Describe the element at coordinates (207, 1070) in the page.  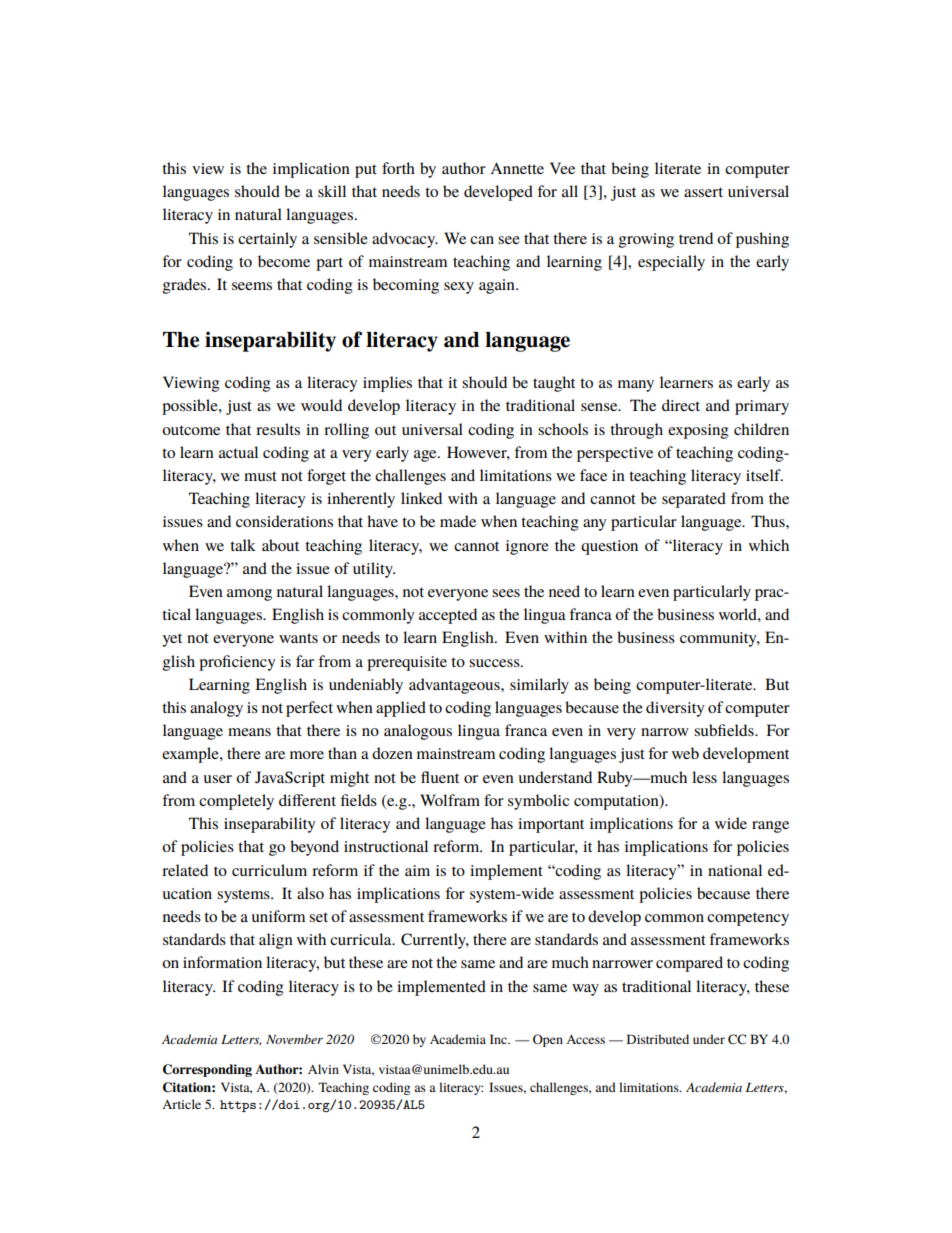
I see `Corresponding` at that location.
